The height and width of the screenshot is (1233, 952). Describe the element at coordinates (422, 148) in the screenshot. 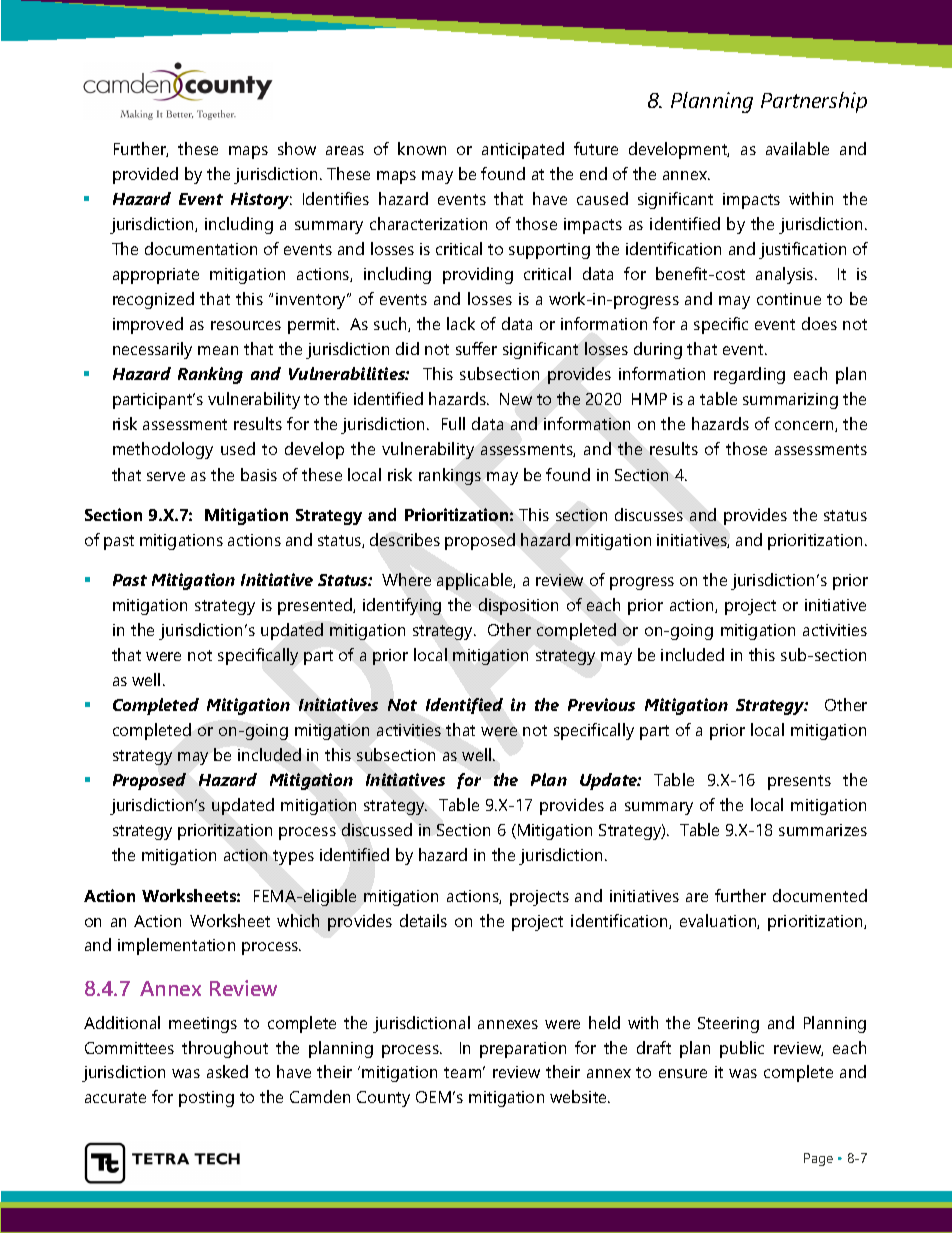

I see `known` at that location.
